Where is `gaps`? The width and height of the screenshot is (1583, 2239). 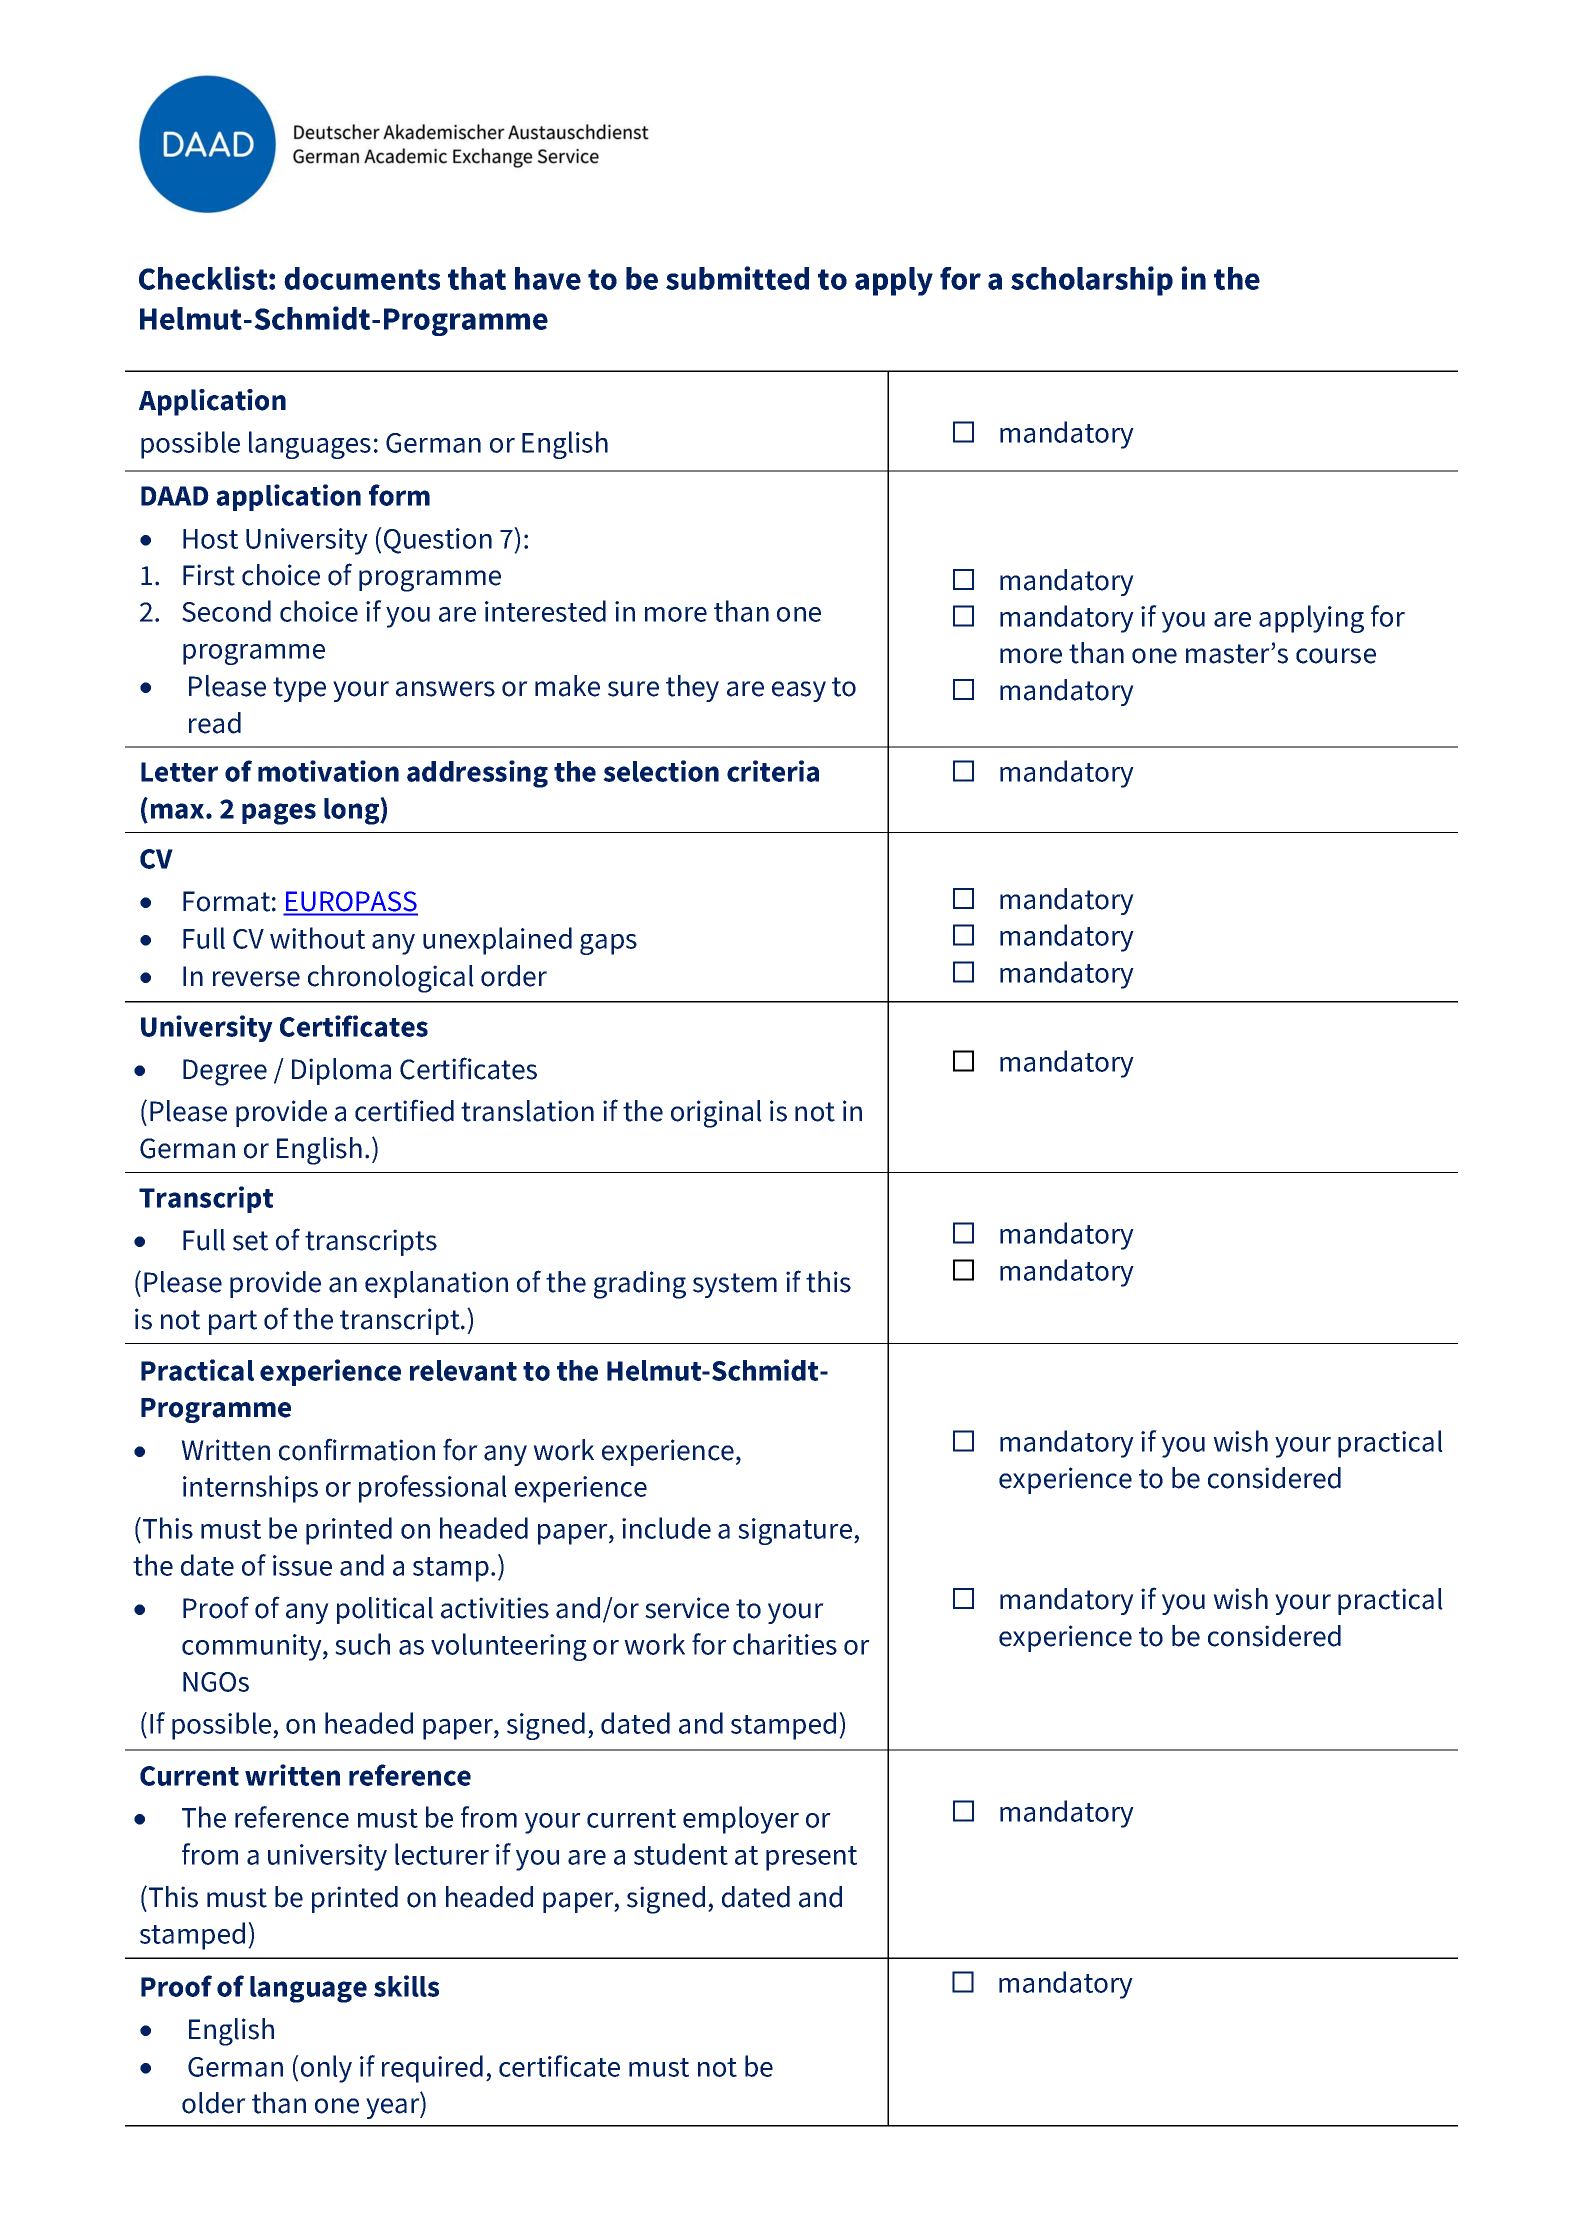 gaps is located at coordinates (608, 944).
